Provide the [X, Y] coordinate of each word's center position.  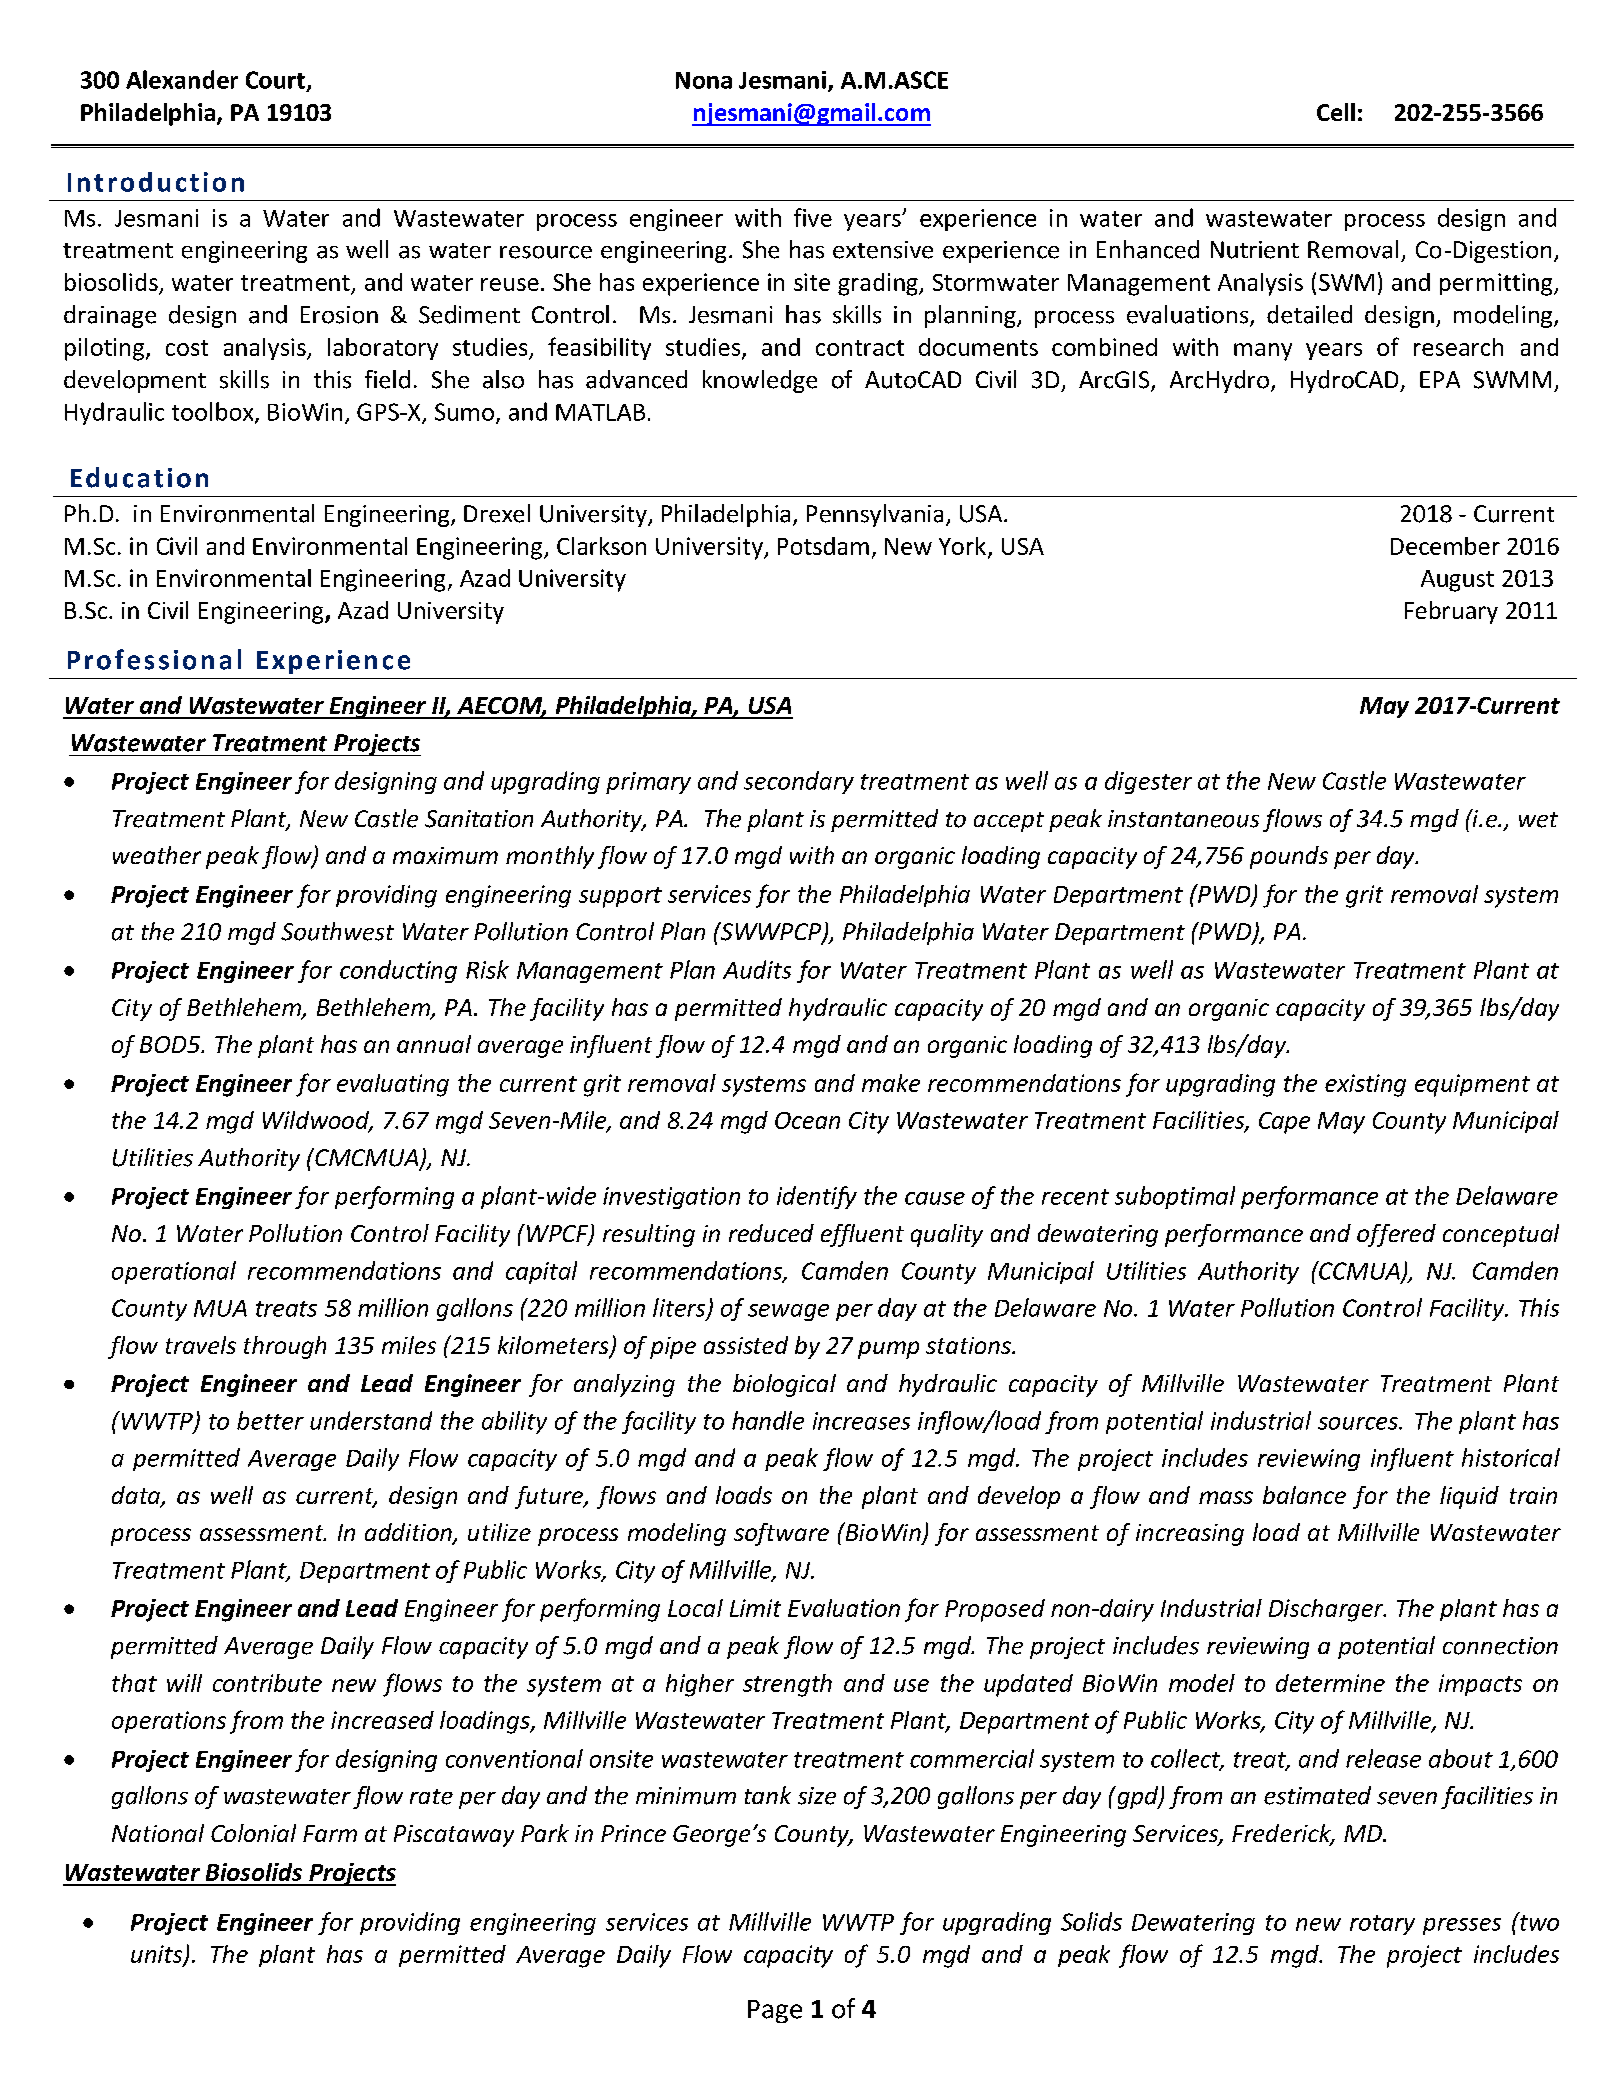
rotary [1382, 1925]
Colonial [253, 1833]
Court [275, 80]
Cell [1336, 112]
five [813, 217]
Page [775, 2011]
